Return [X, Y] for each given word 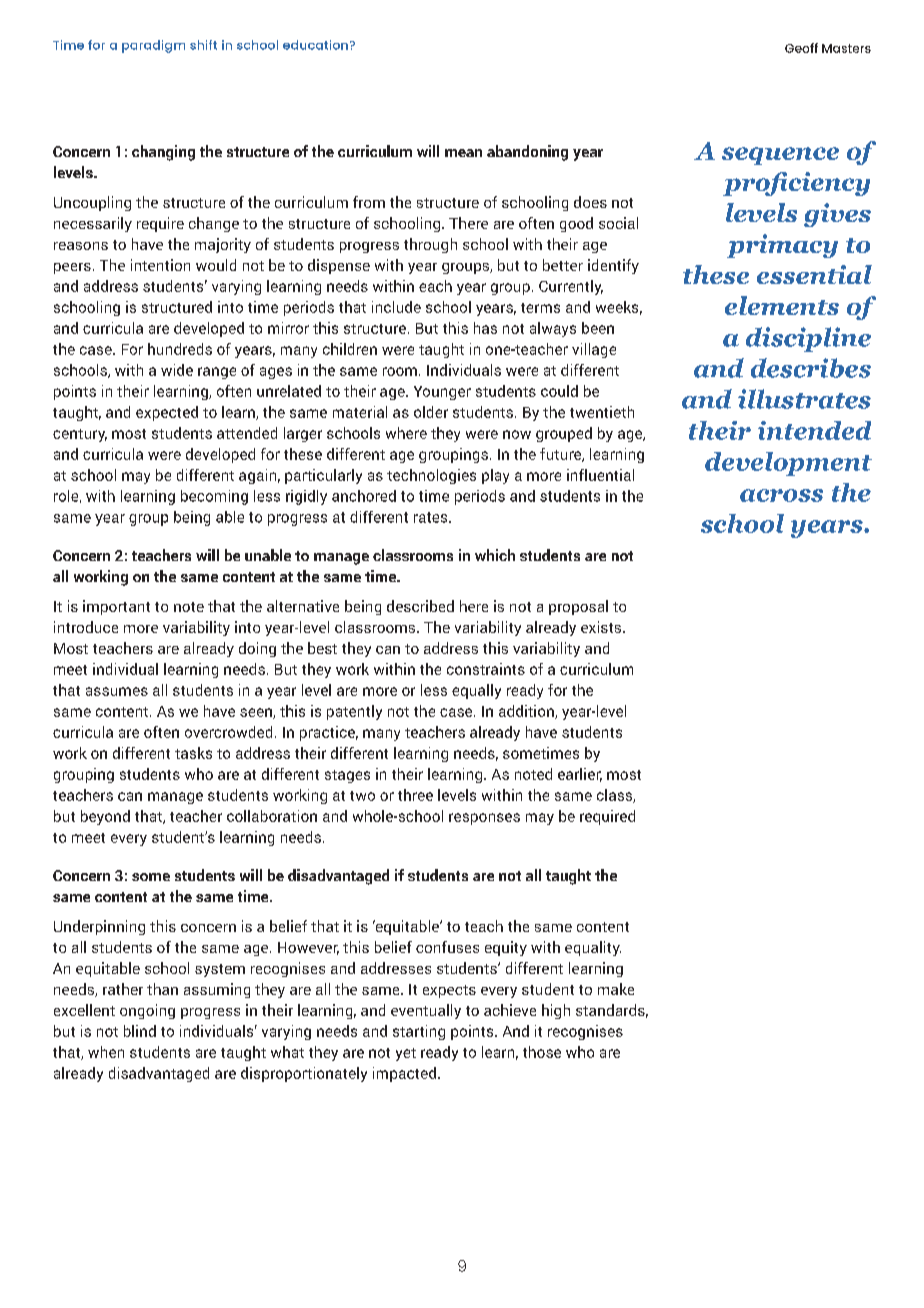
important [116, 607]
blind [140, 1031]
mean [463, 153]
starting [419, 1032]
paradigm [153, 46]
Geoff [801, 48]
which [495, 555]
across [781, 495]
